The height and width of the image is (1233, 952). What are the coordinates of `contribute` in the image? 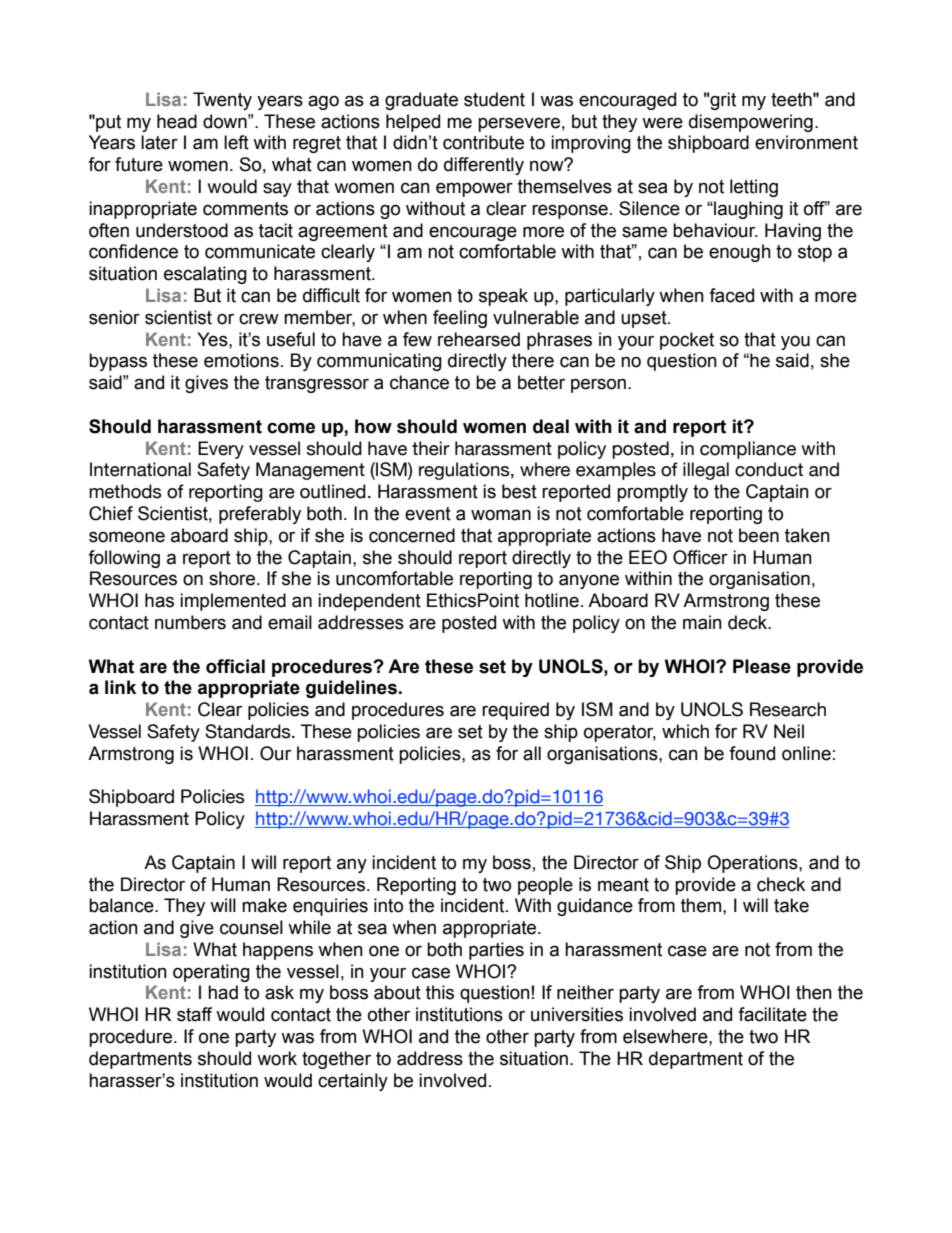 It's located at (483, 142).
